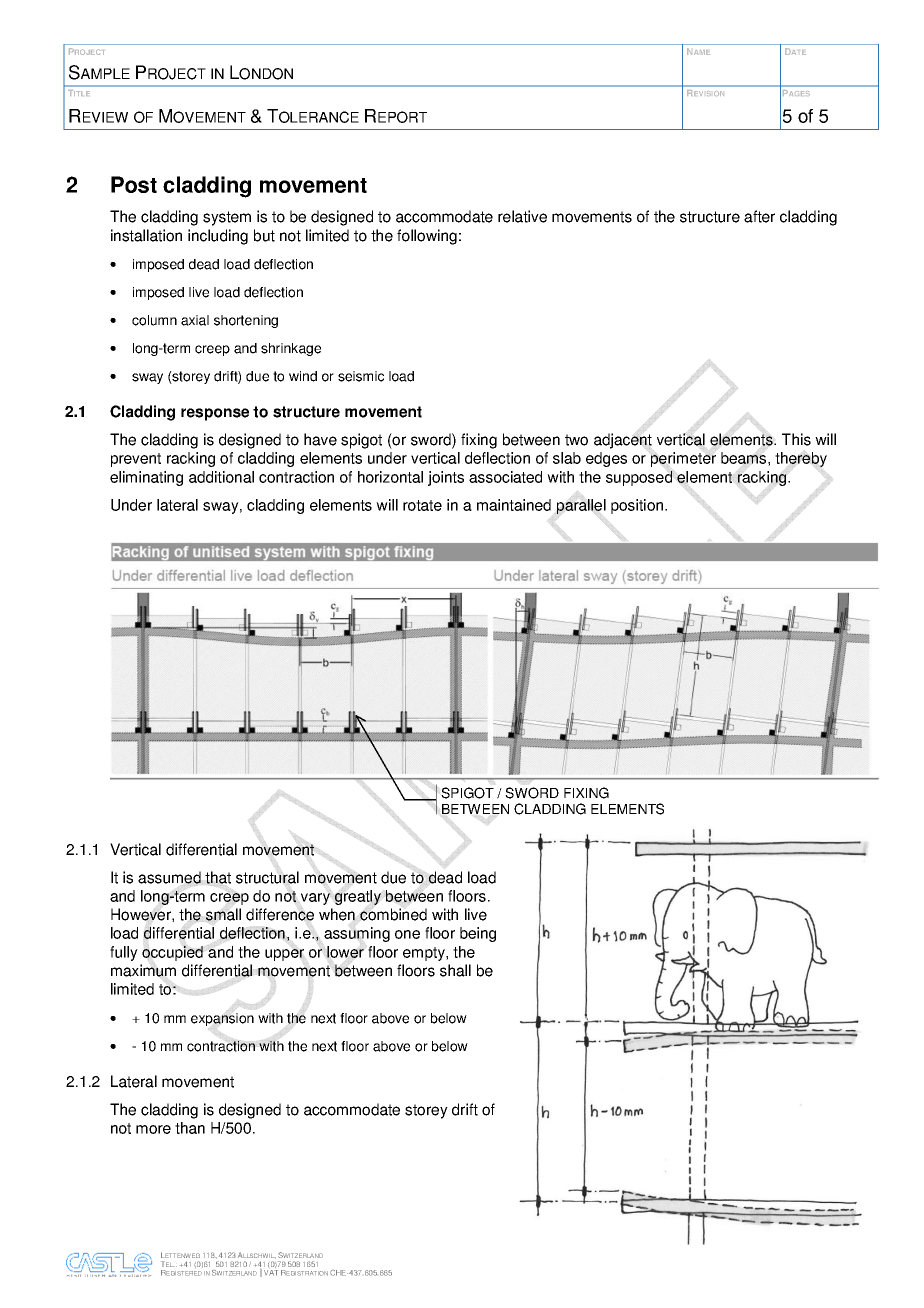  What do you see at coordinates (271, 1273) in the screenshot?
I see `VAT` at bounding box center [271, 1273].
